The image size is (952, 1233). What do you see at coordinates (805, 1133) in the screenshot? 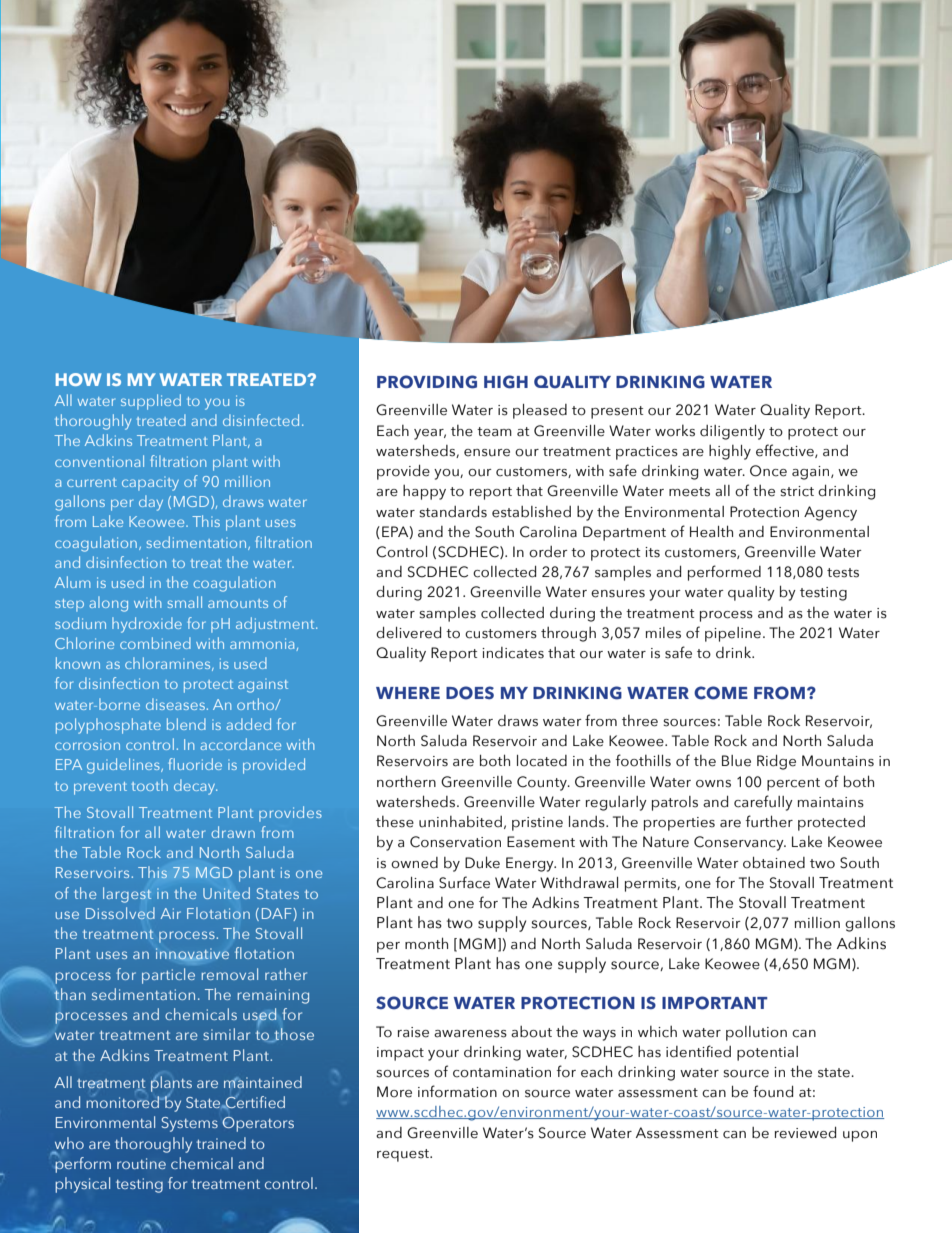
I see `reviewed` at bounding box center [805, 1133].
